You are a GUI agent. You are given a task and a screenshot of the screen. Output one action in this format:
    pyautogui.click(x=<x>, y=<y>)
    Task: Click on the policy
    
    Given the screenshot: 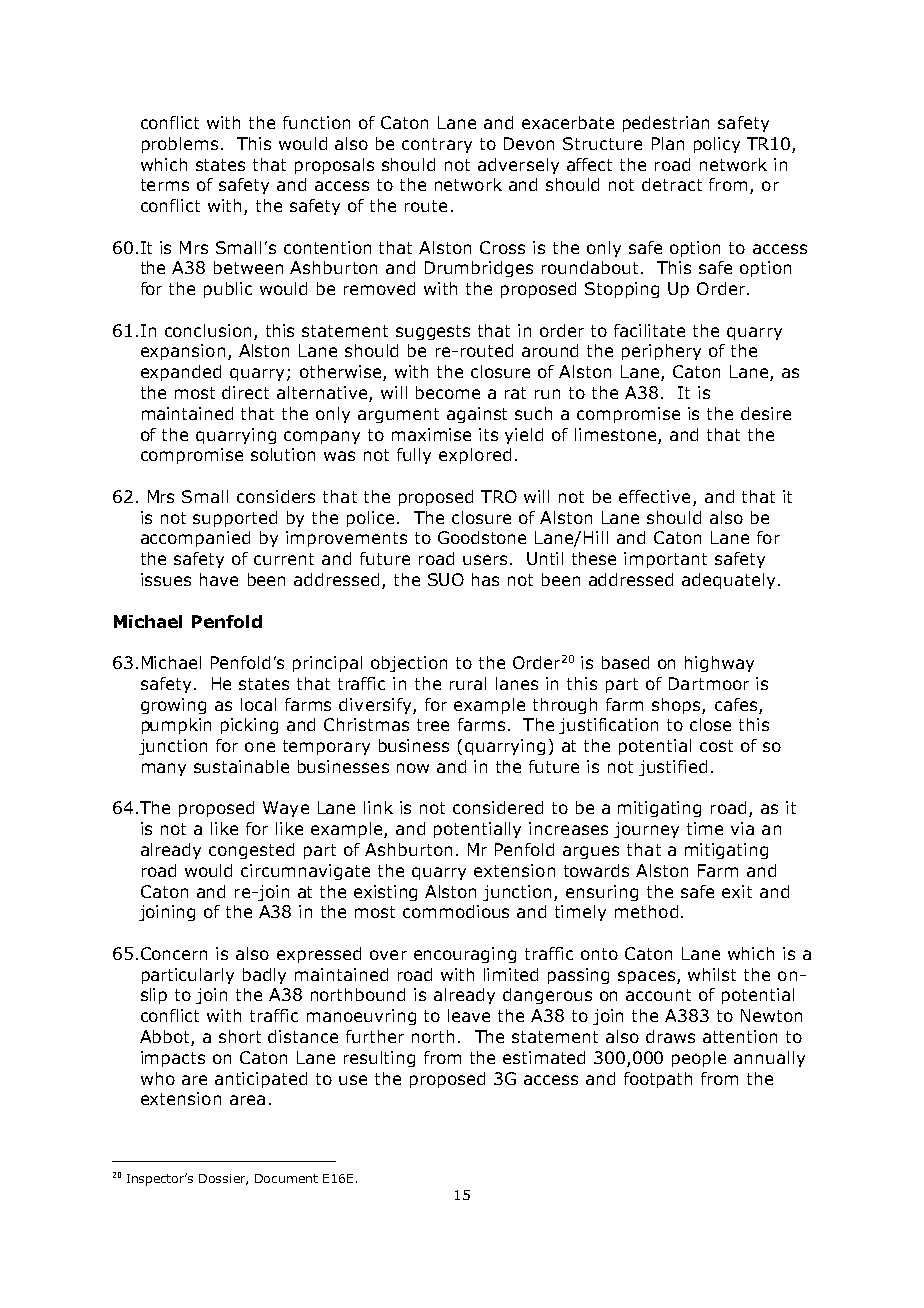 What is the action you would take?
    pyautogui.click(x=717, y=145)
